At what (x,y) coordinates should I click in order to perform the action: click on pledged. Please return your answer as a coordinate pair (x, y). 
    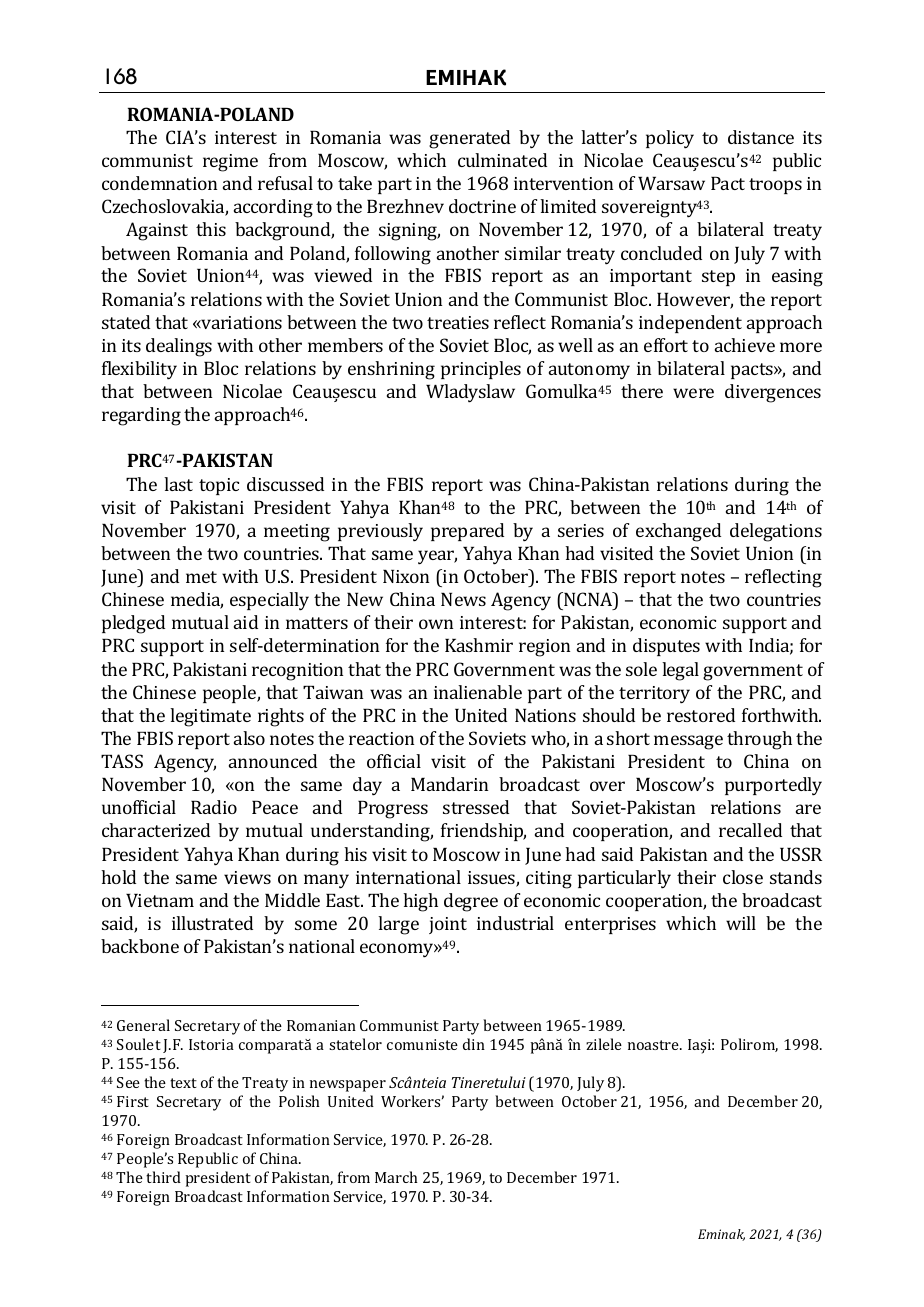
    Looking at the image, I should click on (133, 624).
